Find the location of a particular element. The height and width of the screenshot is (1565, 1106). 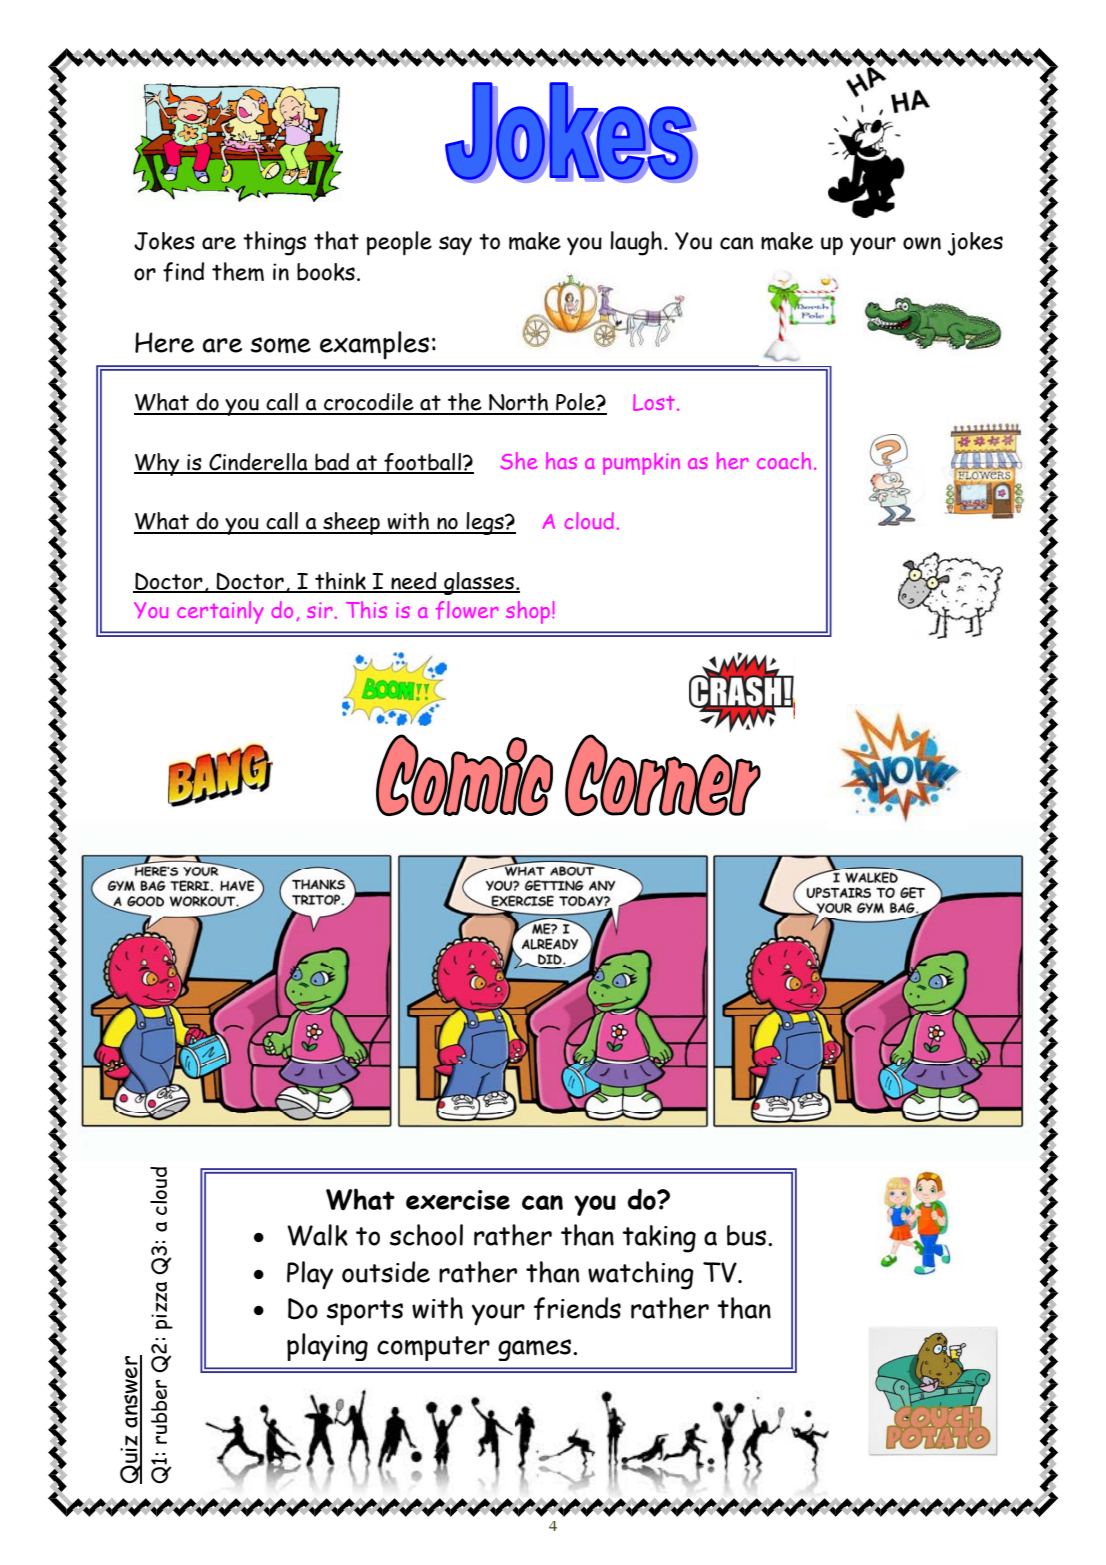

friends is located at coordinates (577, 1308).
